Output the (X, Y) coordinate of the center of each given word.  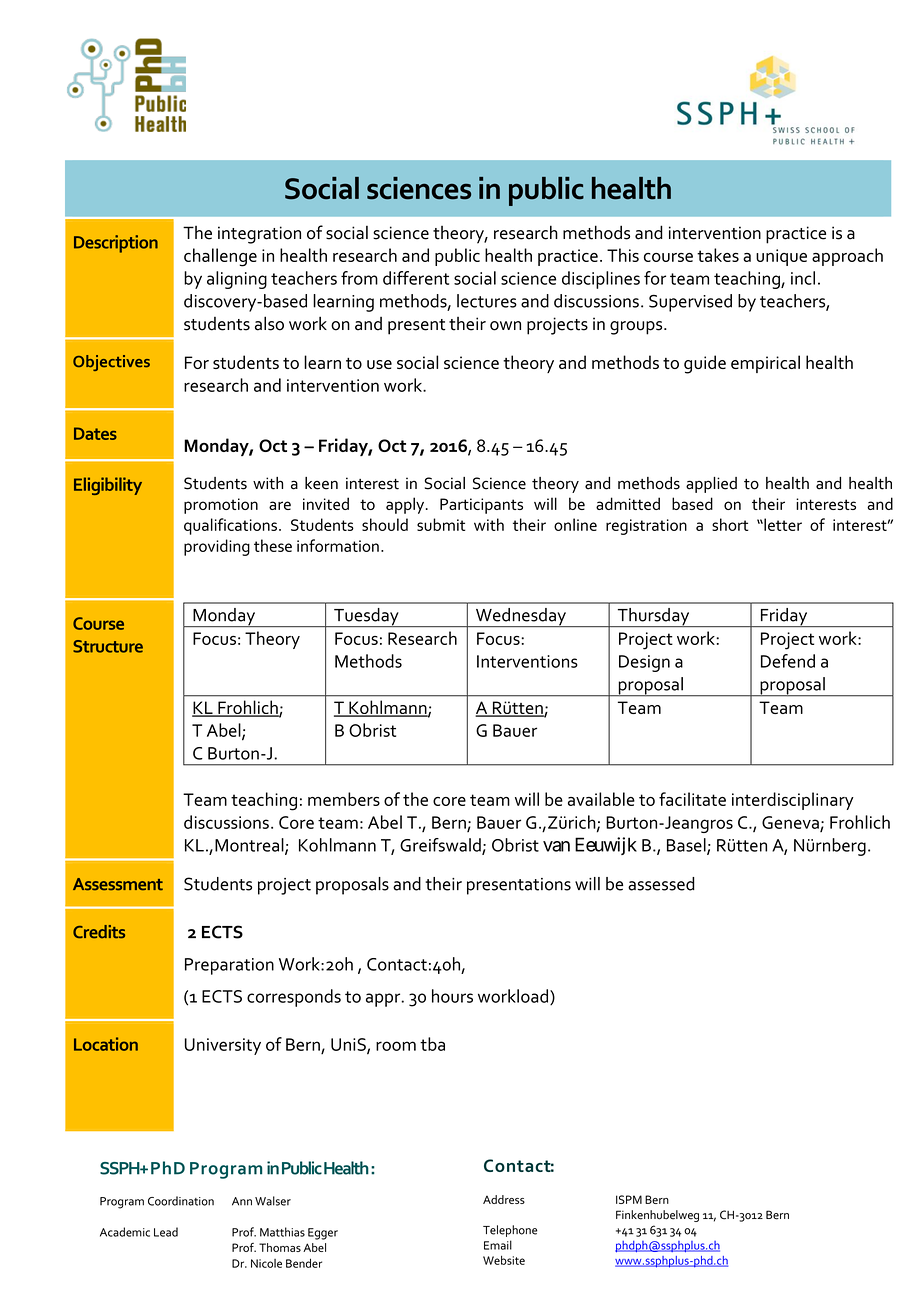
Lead (166, 1232)
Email (498, 1245)
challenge (220, 257)
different (416, 278)
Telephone (510, 1231)
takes (718, 255)
